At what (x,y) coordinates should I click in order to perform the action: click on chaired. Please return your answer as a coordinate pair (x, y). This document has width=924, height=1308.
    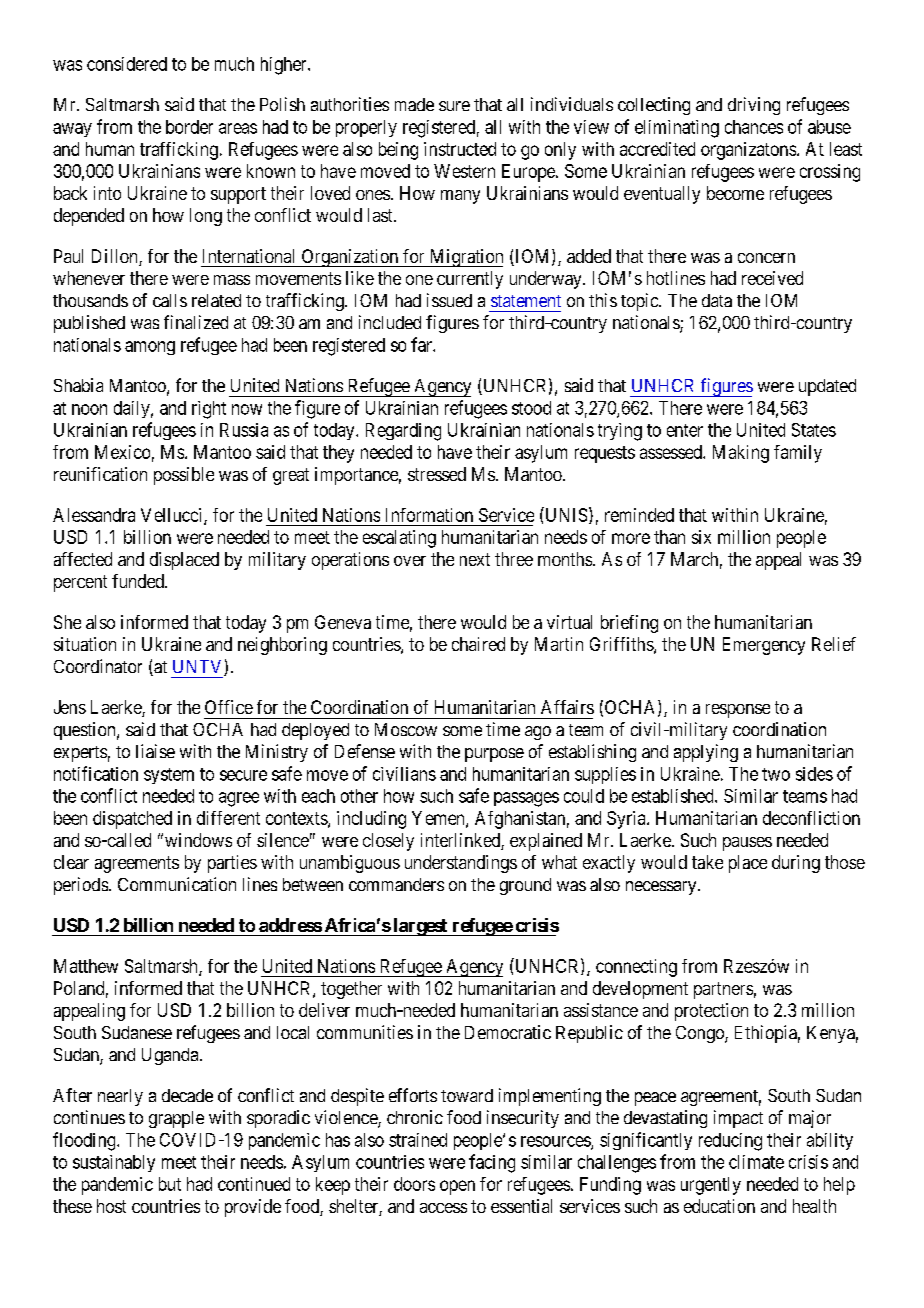
    Looking at the image, I should click on (478, 644).
